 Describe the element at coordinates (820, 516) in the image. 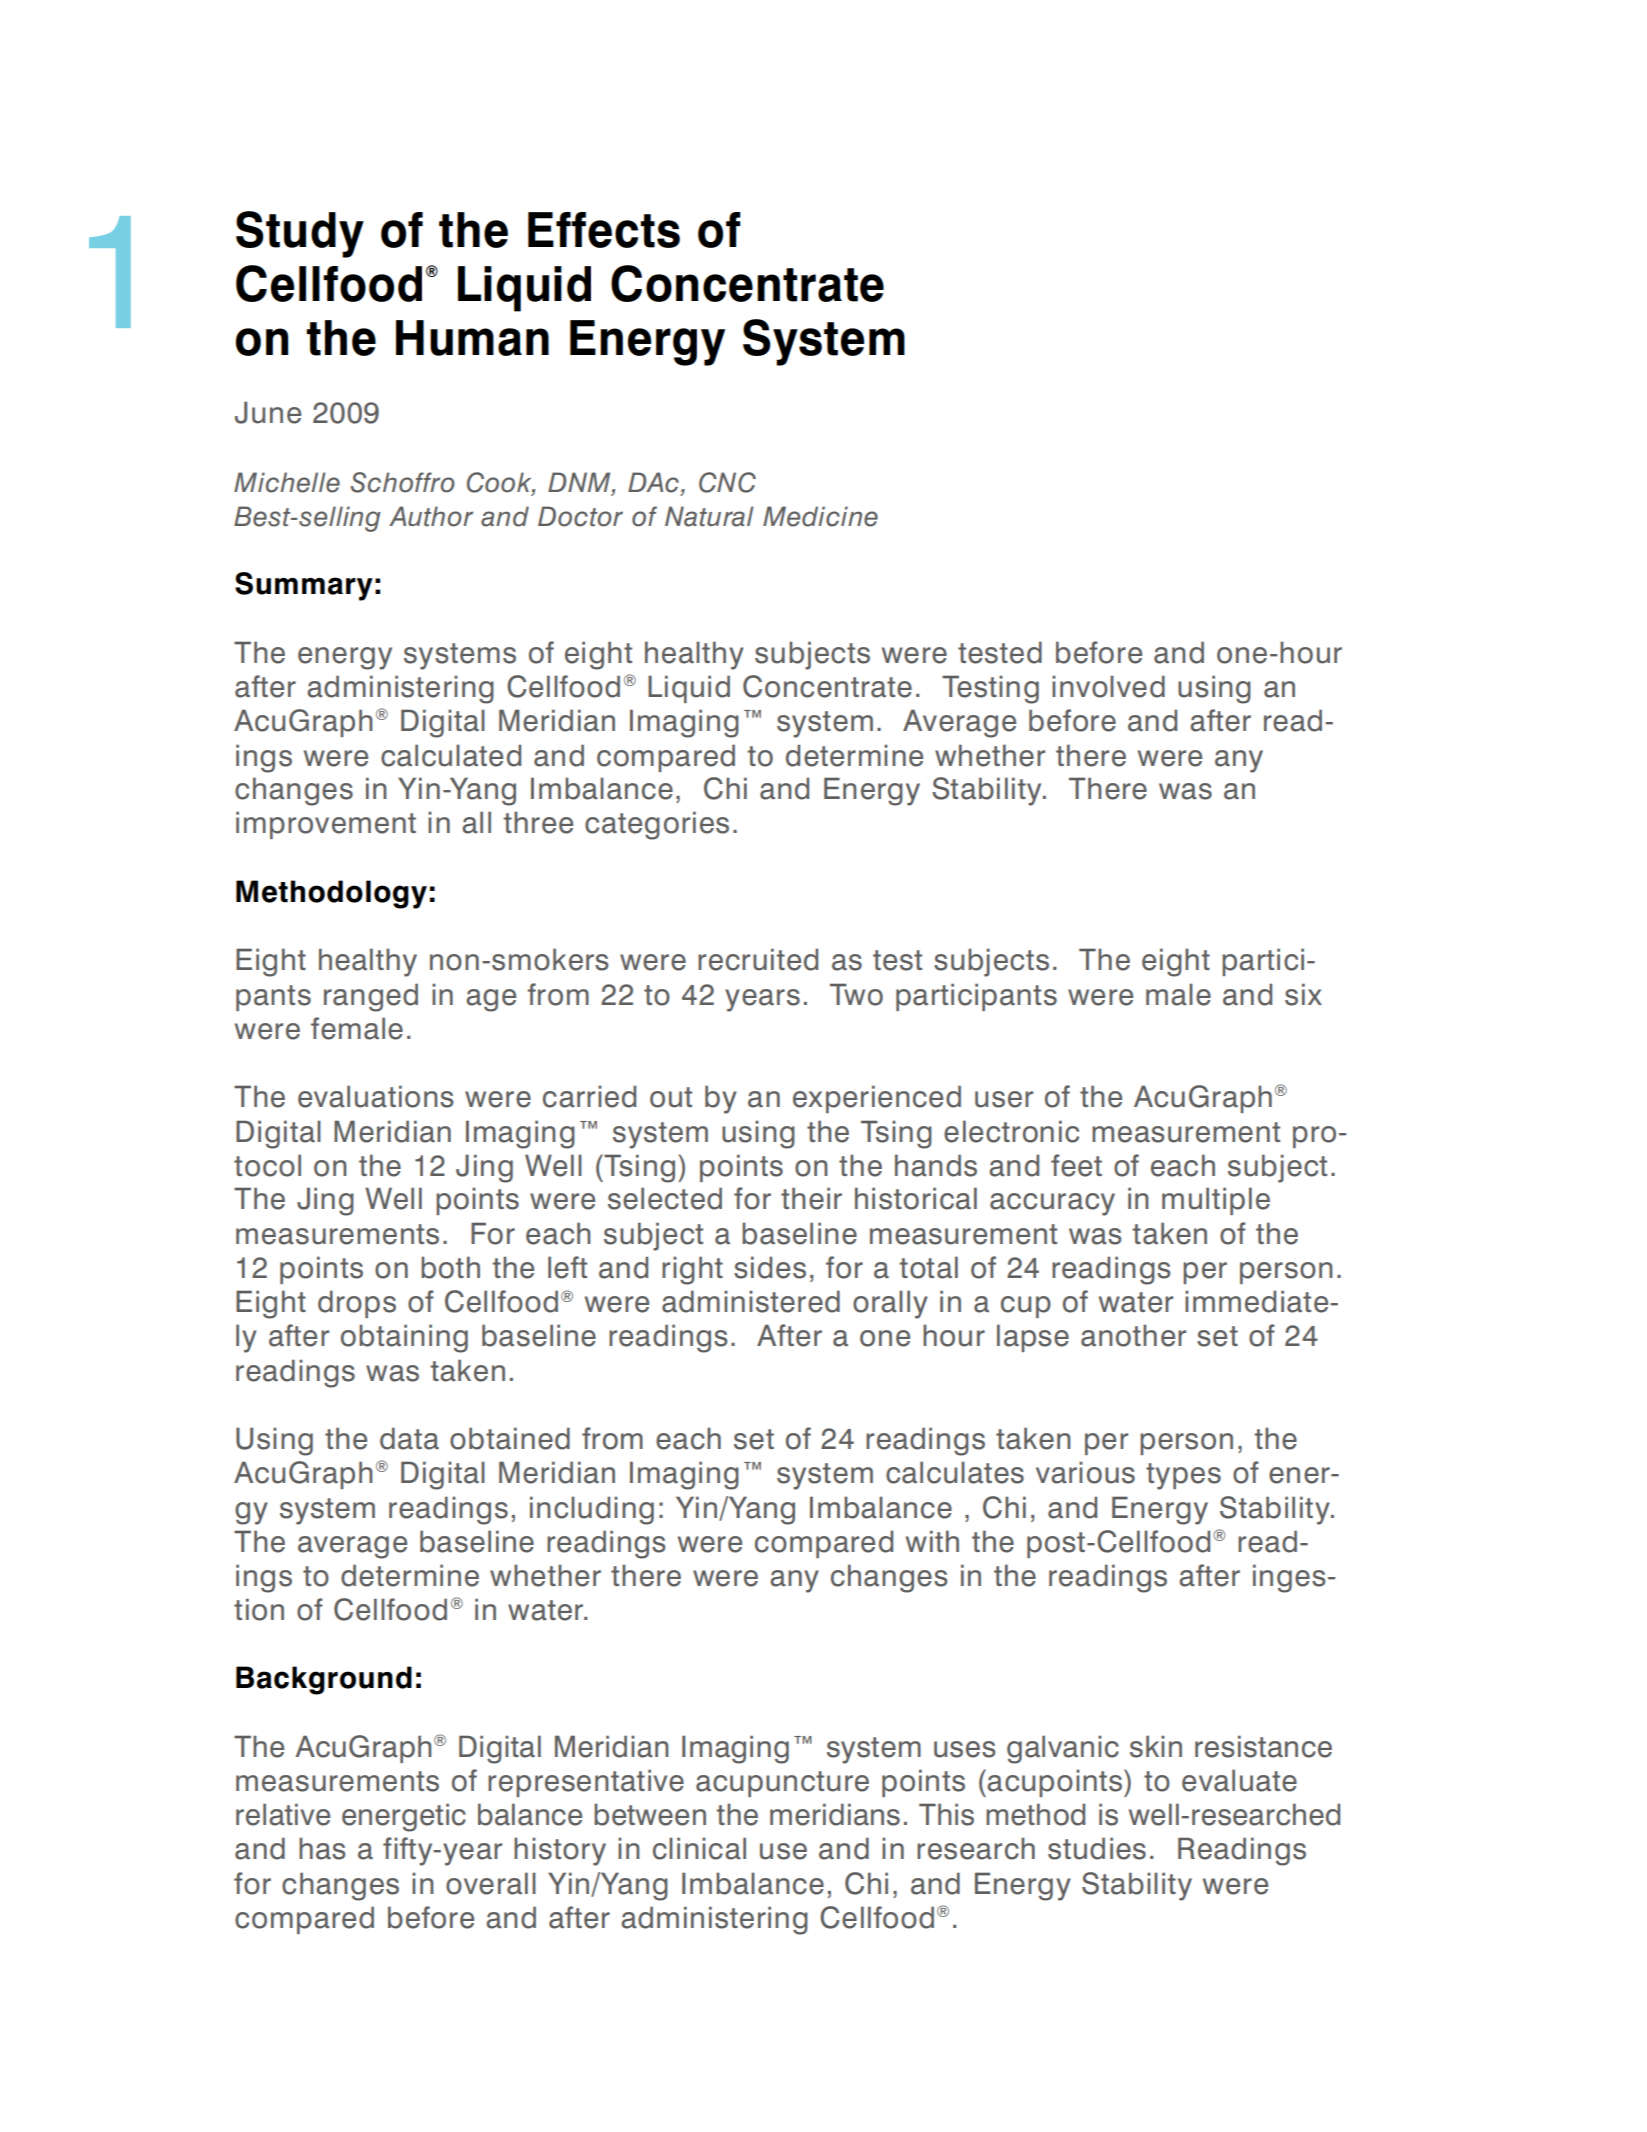

I see `Medicine` at that location.
